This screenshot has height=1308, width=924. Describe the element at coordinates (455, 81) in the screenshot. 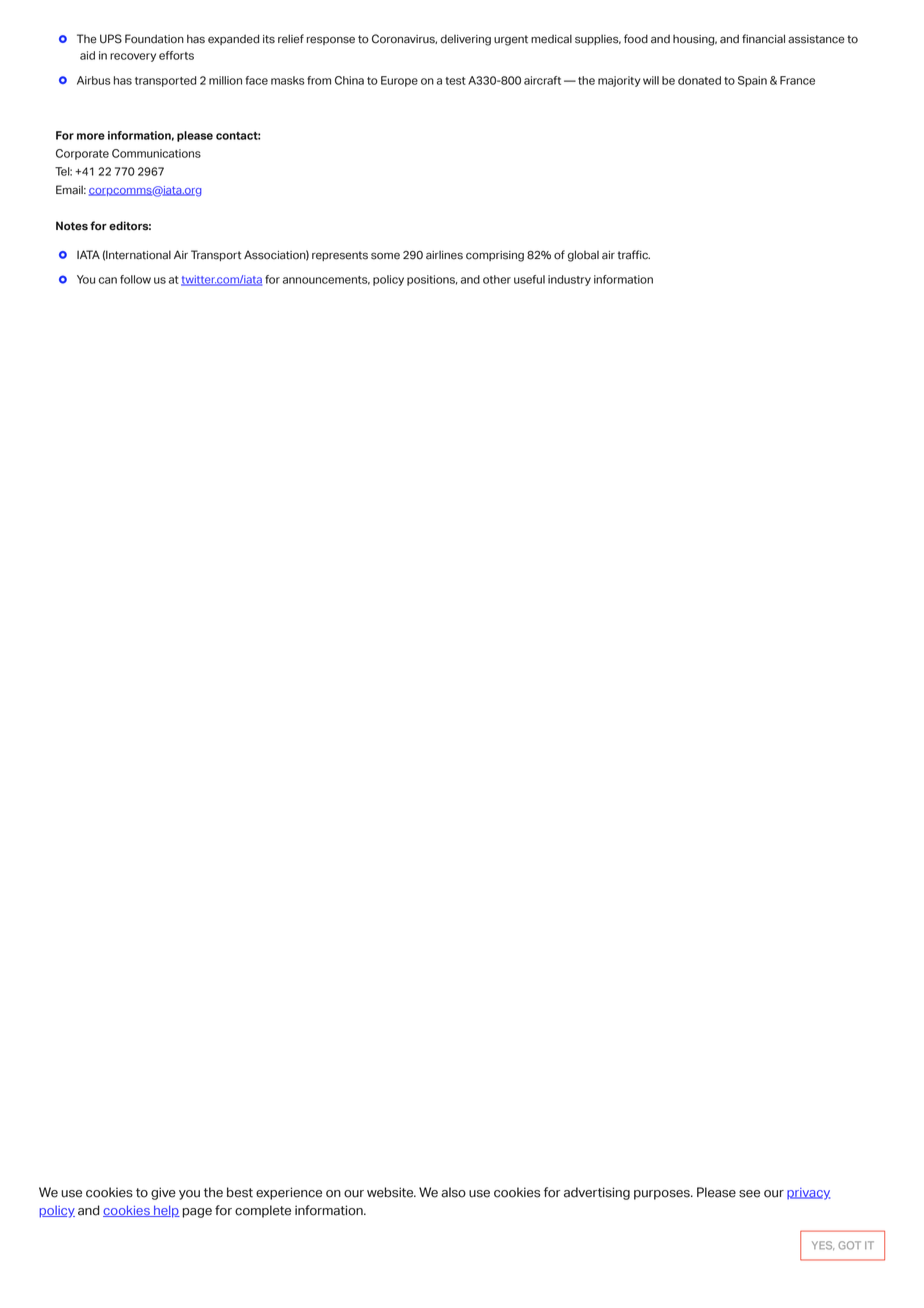

I see `test` at that location.
